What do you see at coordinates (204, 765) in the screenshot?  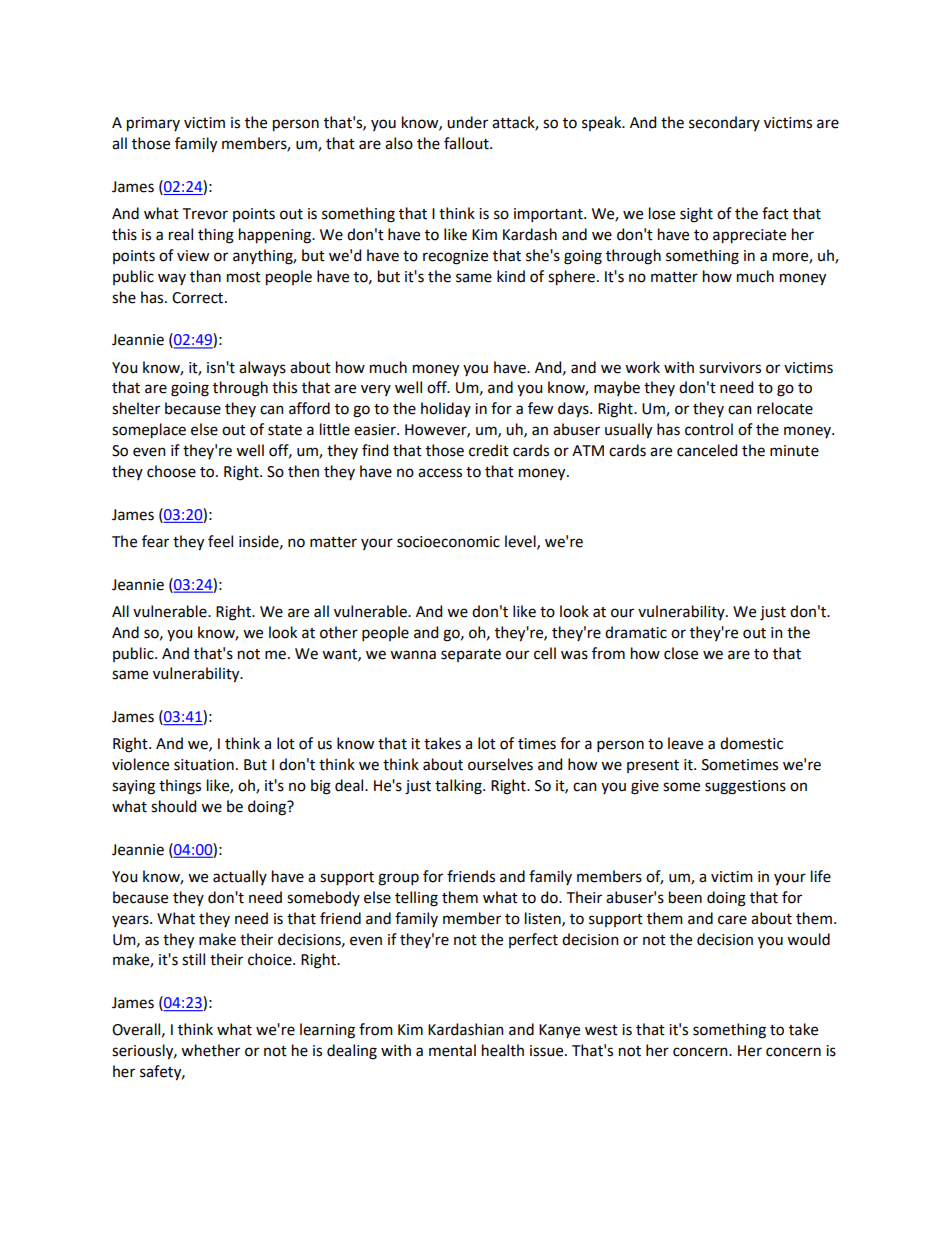 I see `situation` at bounding box center [204, 765].
